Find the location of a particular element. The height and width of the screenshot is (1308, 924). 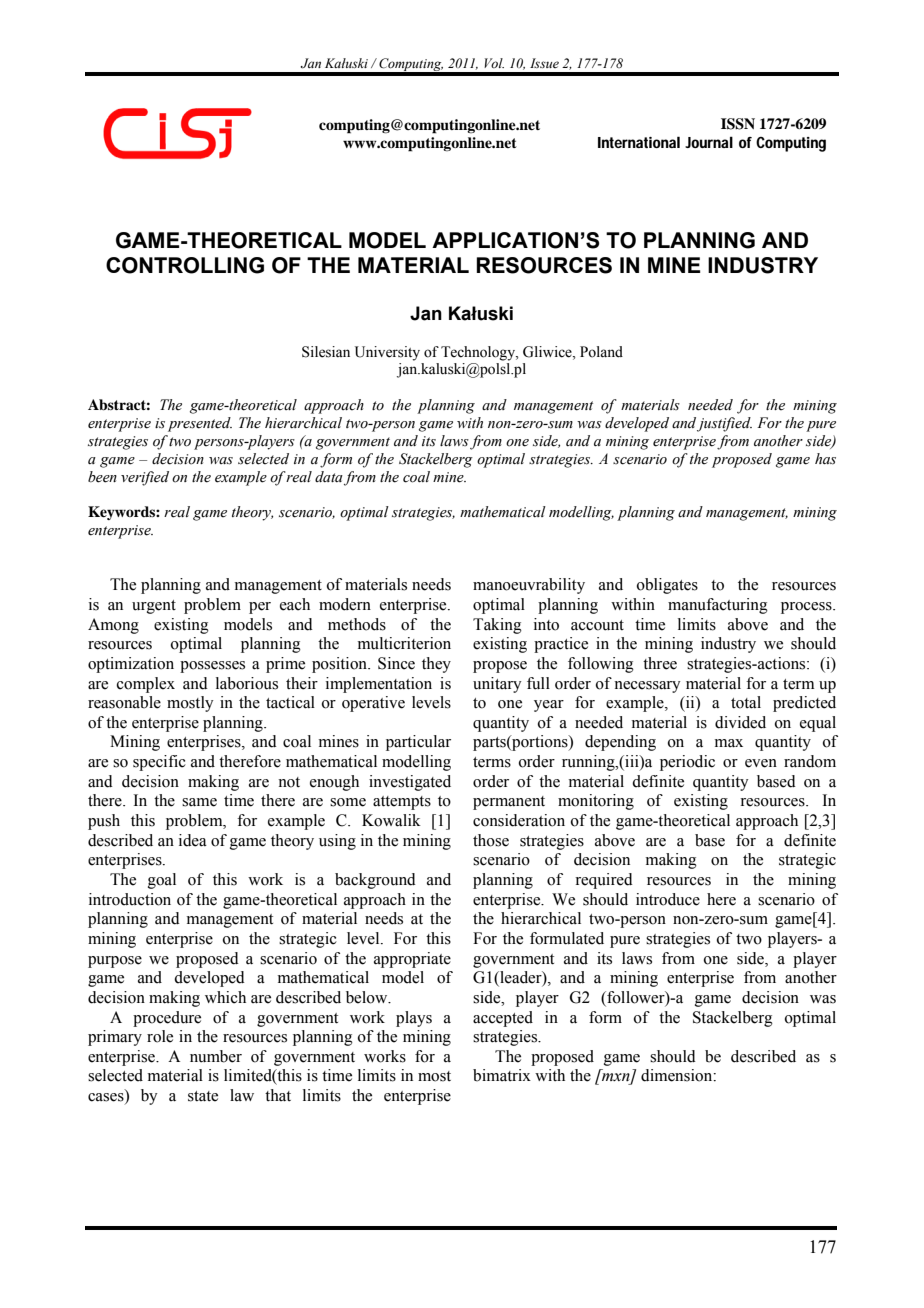

idea is located at coordinates (193, 840).
